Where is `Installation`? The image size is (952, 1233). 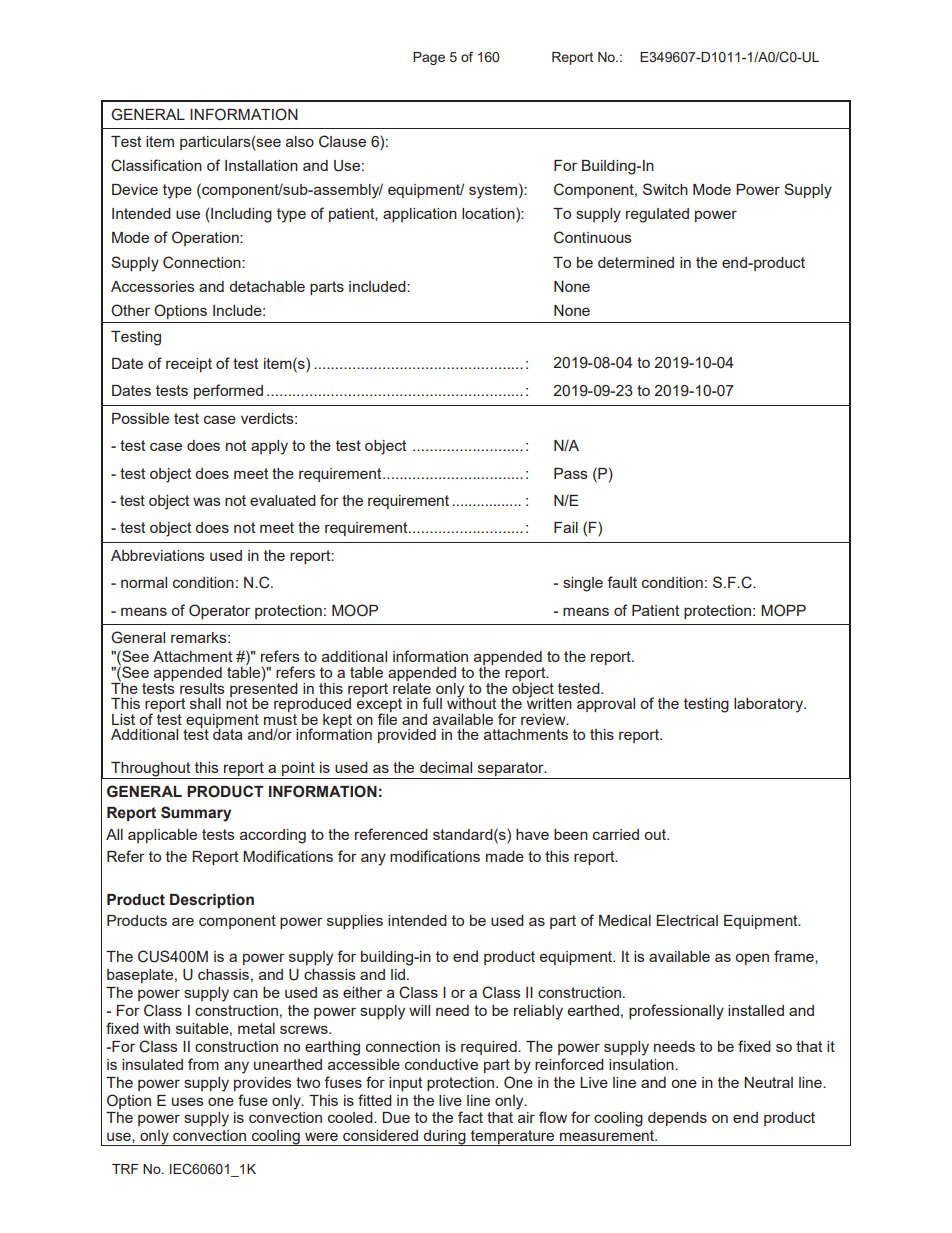
Installation is located at coordinates (261, 165).
